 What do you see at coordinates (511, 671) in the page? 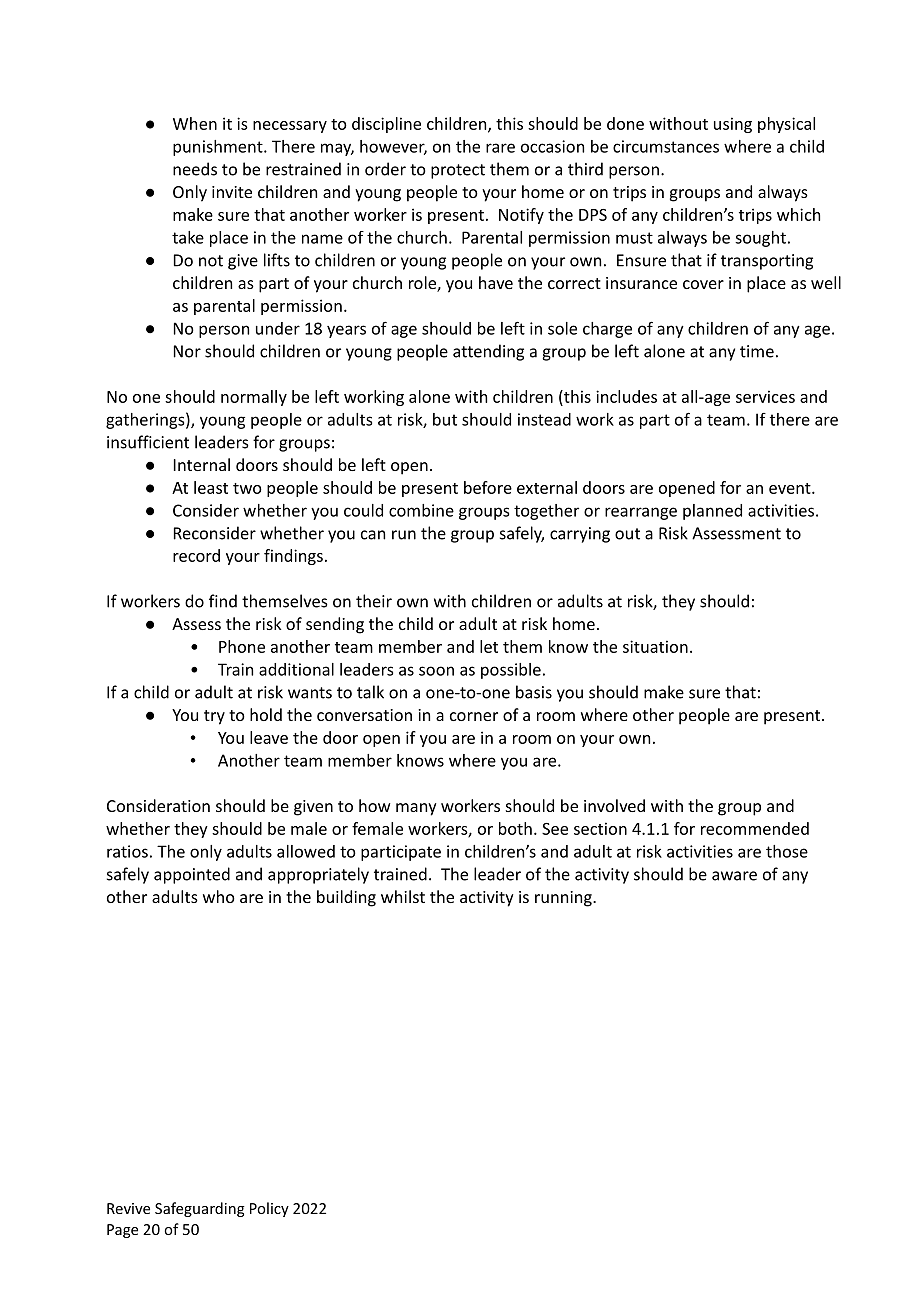
I see `possible` at bounding box center [511, 671].
